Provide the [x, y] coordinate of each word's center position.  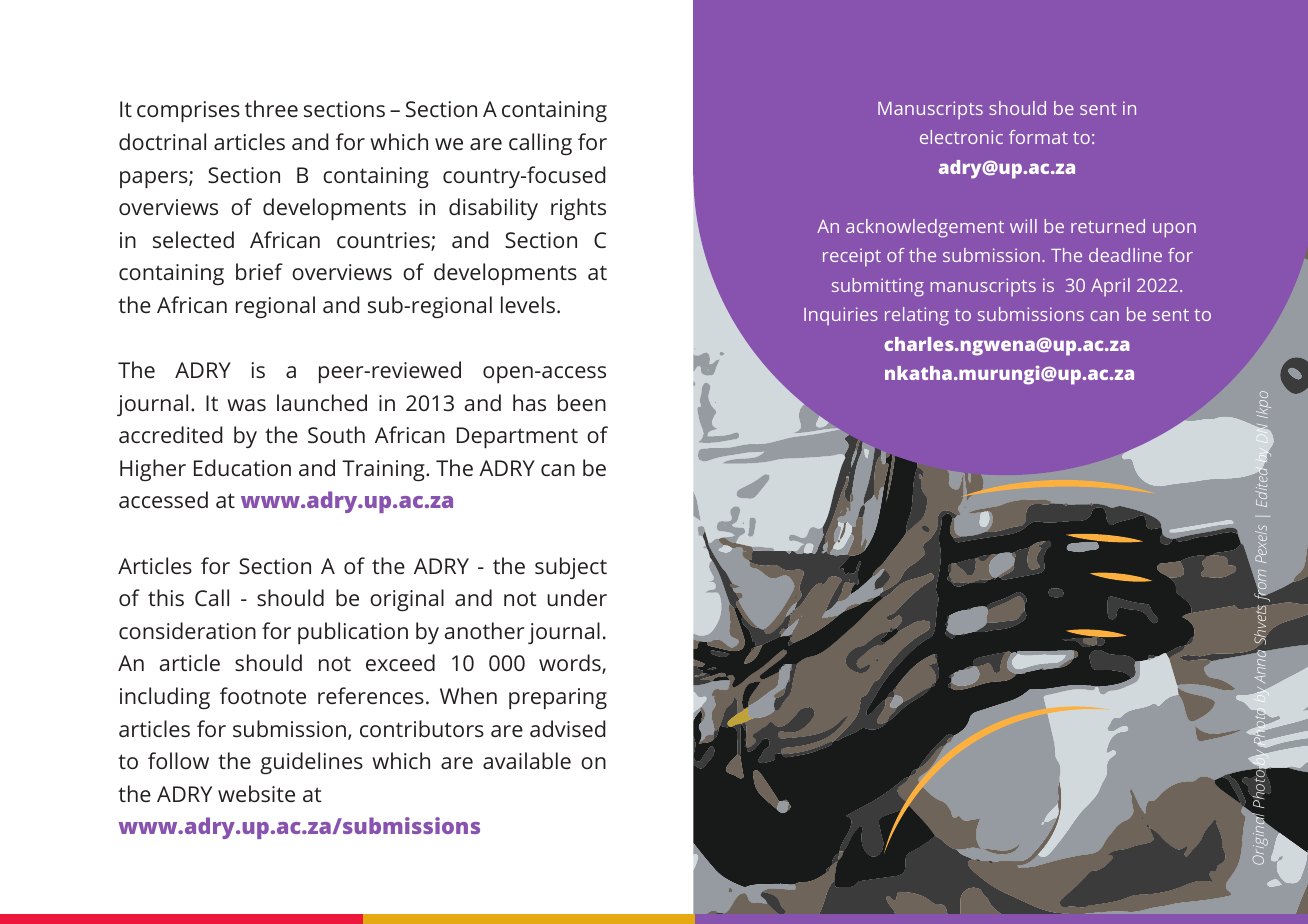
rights [578, 209]
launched [322, 402]
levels [528, 304]
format [1038, 137]
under [577, 597]
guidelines [311, 763]
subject [571, 568]
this [166, 597]
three [271, 108]
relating [917, 316]
